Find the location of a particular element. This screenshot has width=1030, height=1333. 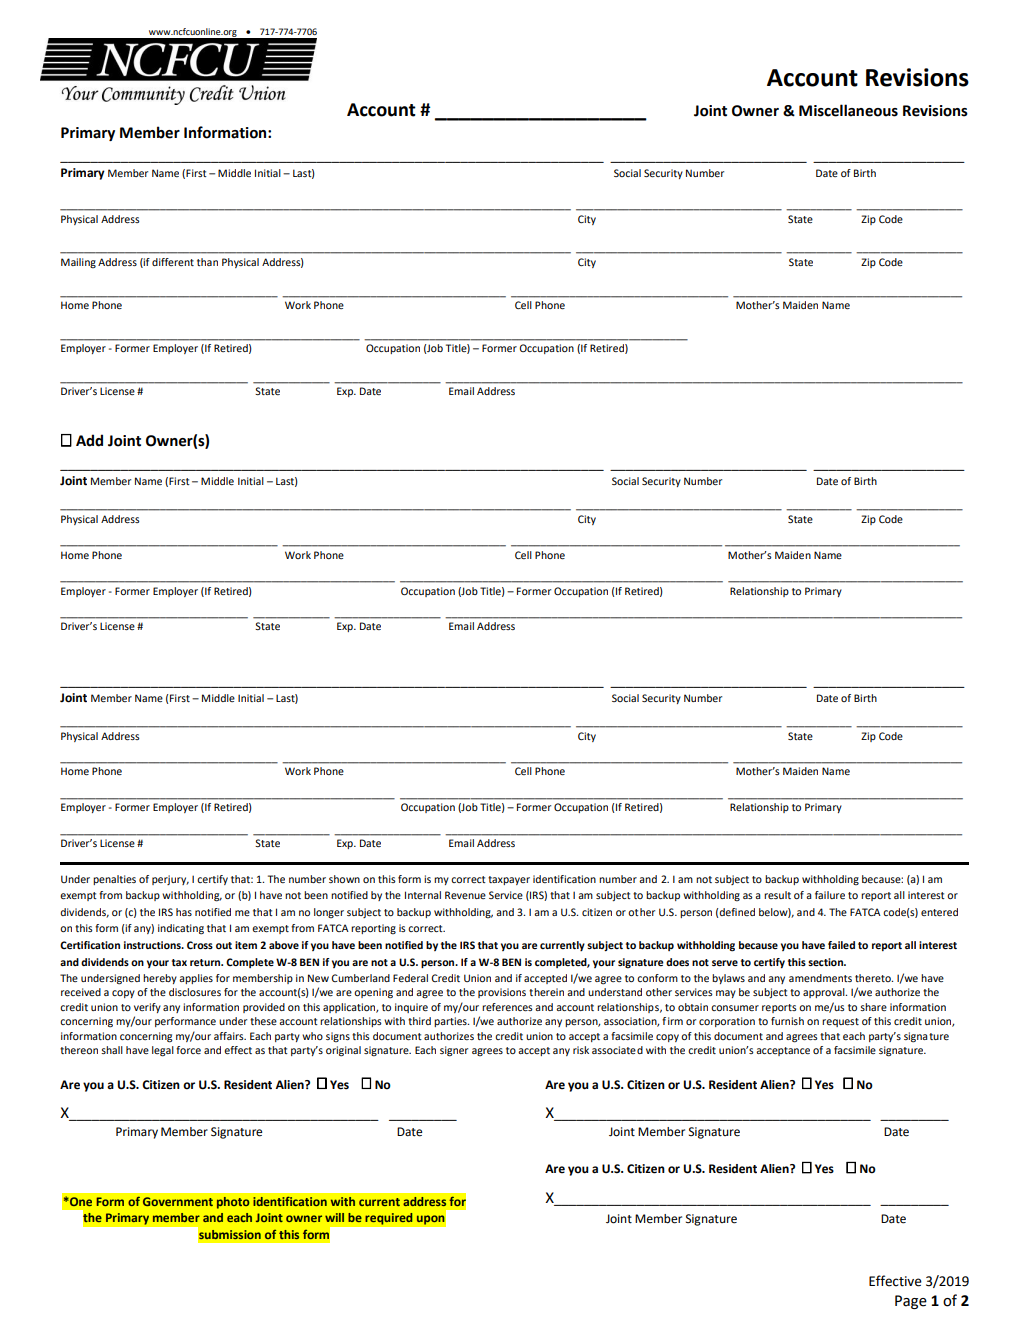

request is located at coordinates (840, 1022).
